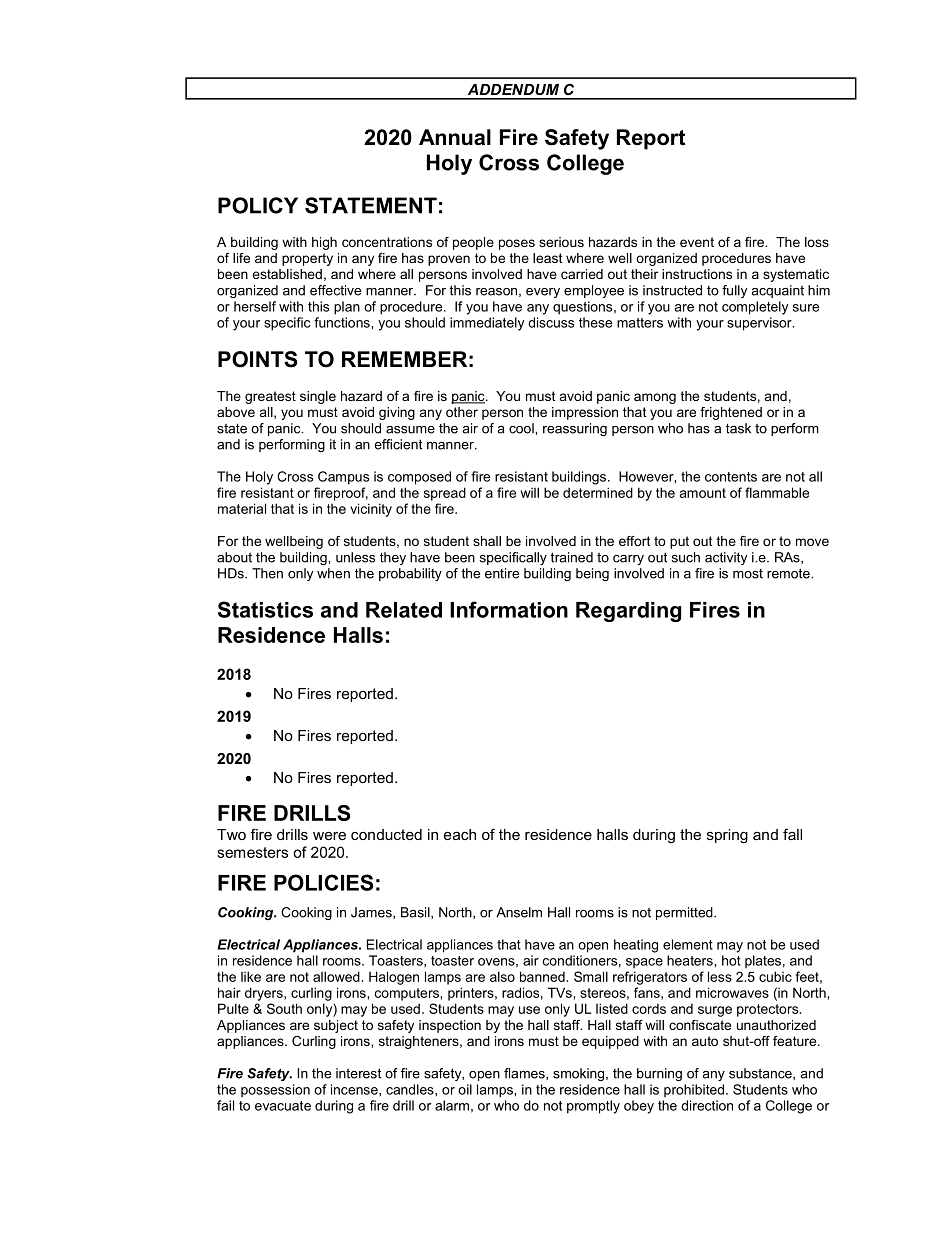 This page has width=952, height=1233. I want to click on were, so click(329, 836).
